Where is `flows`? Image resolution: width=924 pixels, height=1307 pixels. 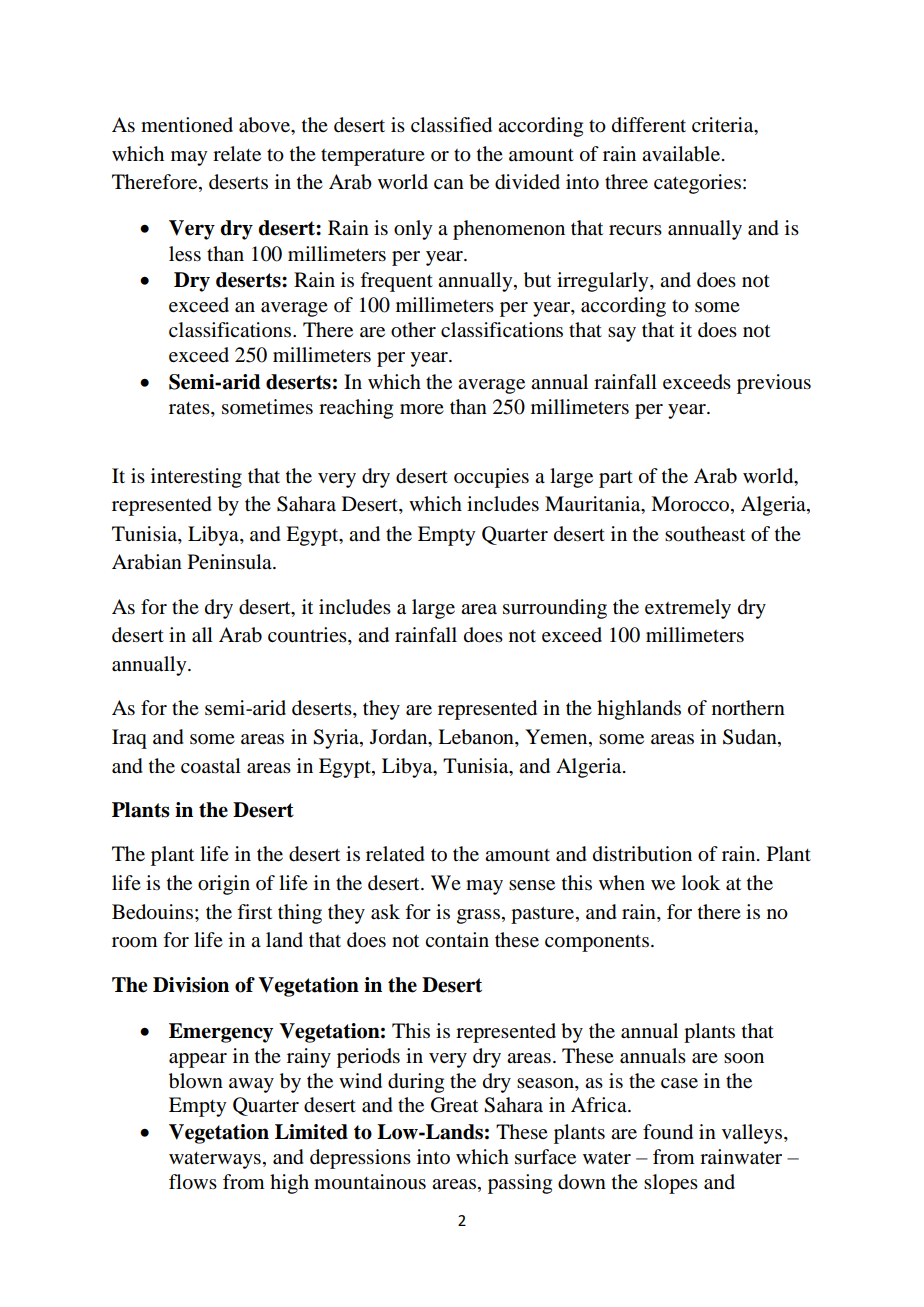
flows is located at coordinates (193, 1182).
